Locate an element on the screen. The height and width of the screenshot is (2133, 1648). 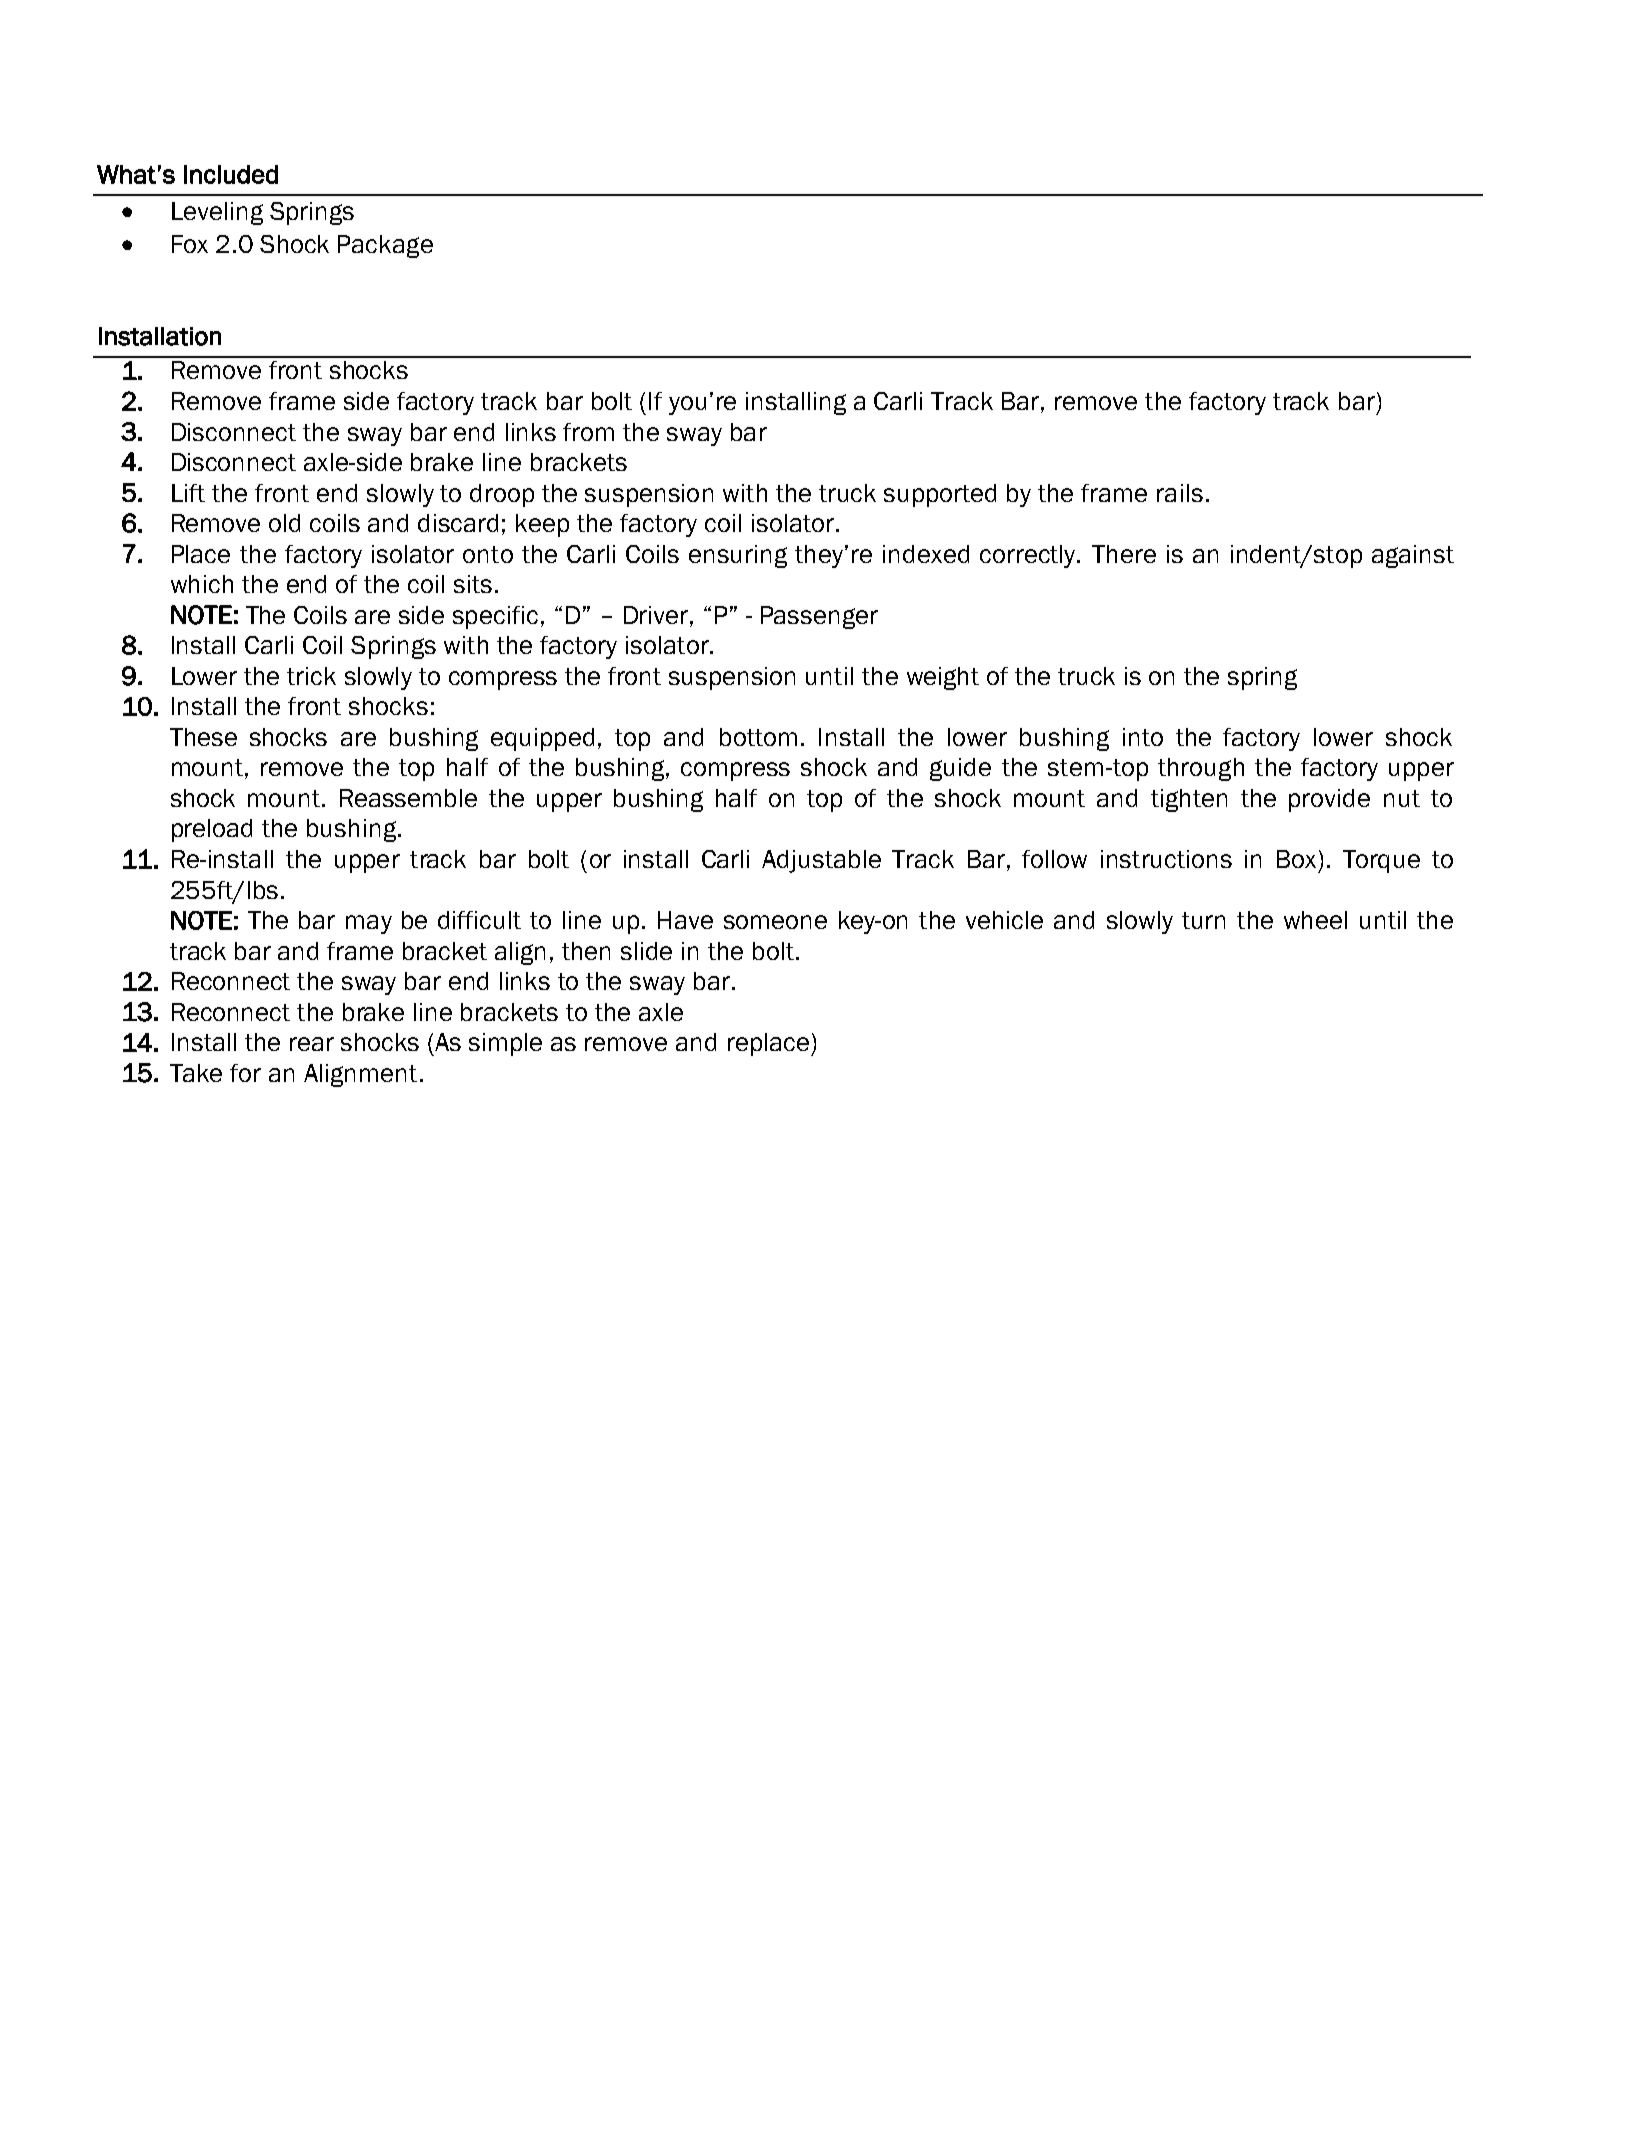
Leveling is located at coordinates (217, 213).
